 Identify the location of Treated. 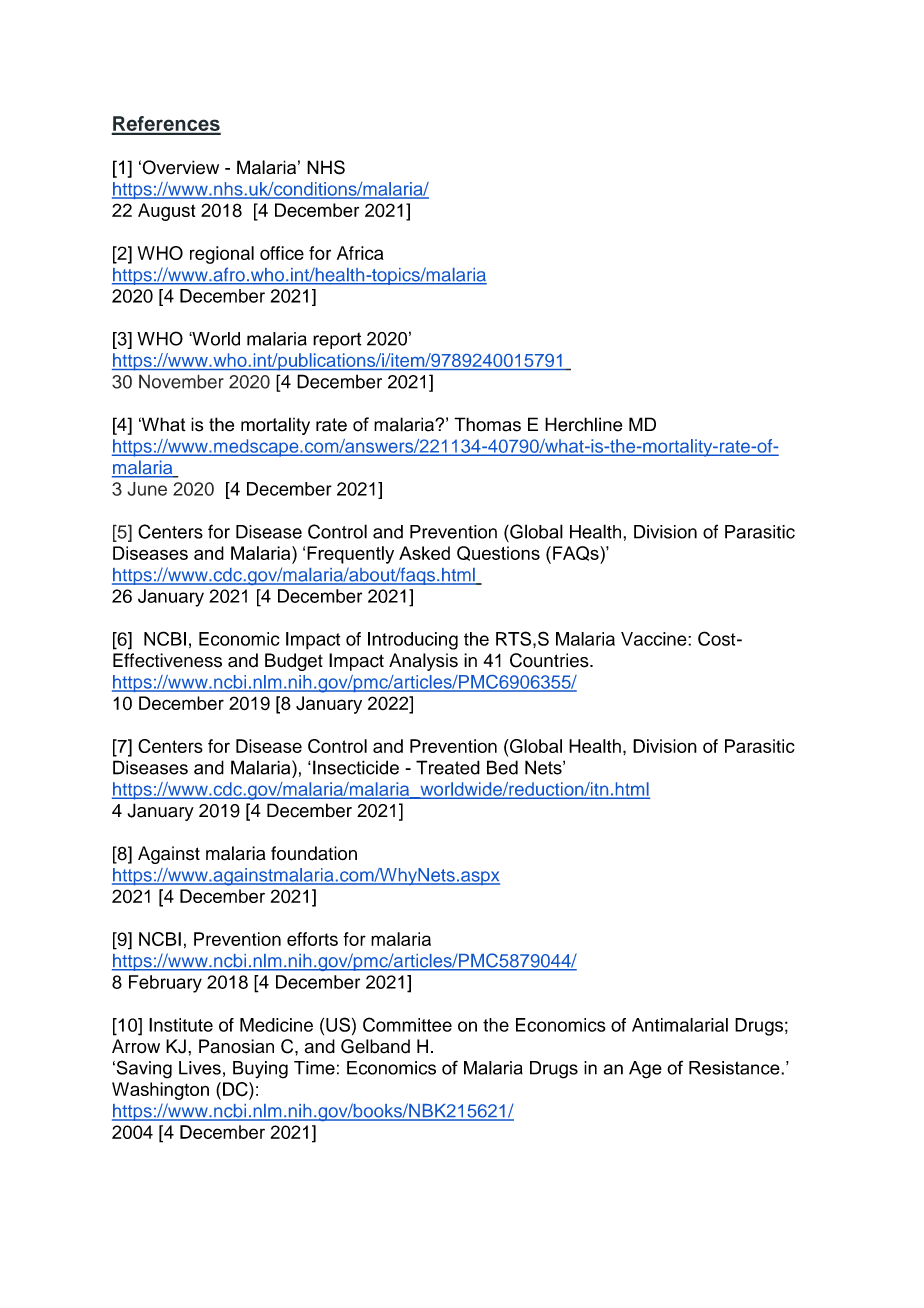
(448, 767).
